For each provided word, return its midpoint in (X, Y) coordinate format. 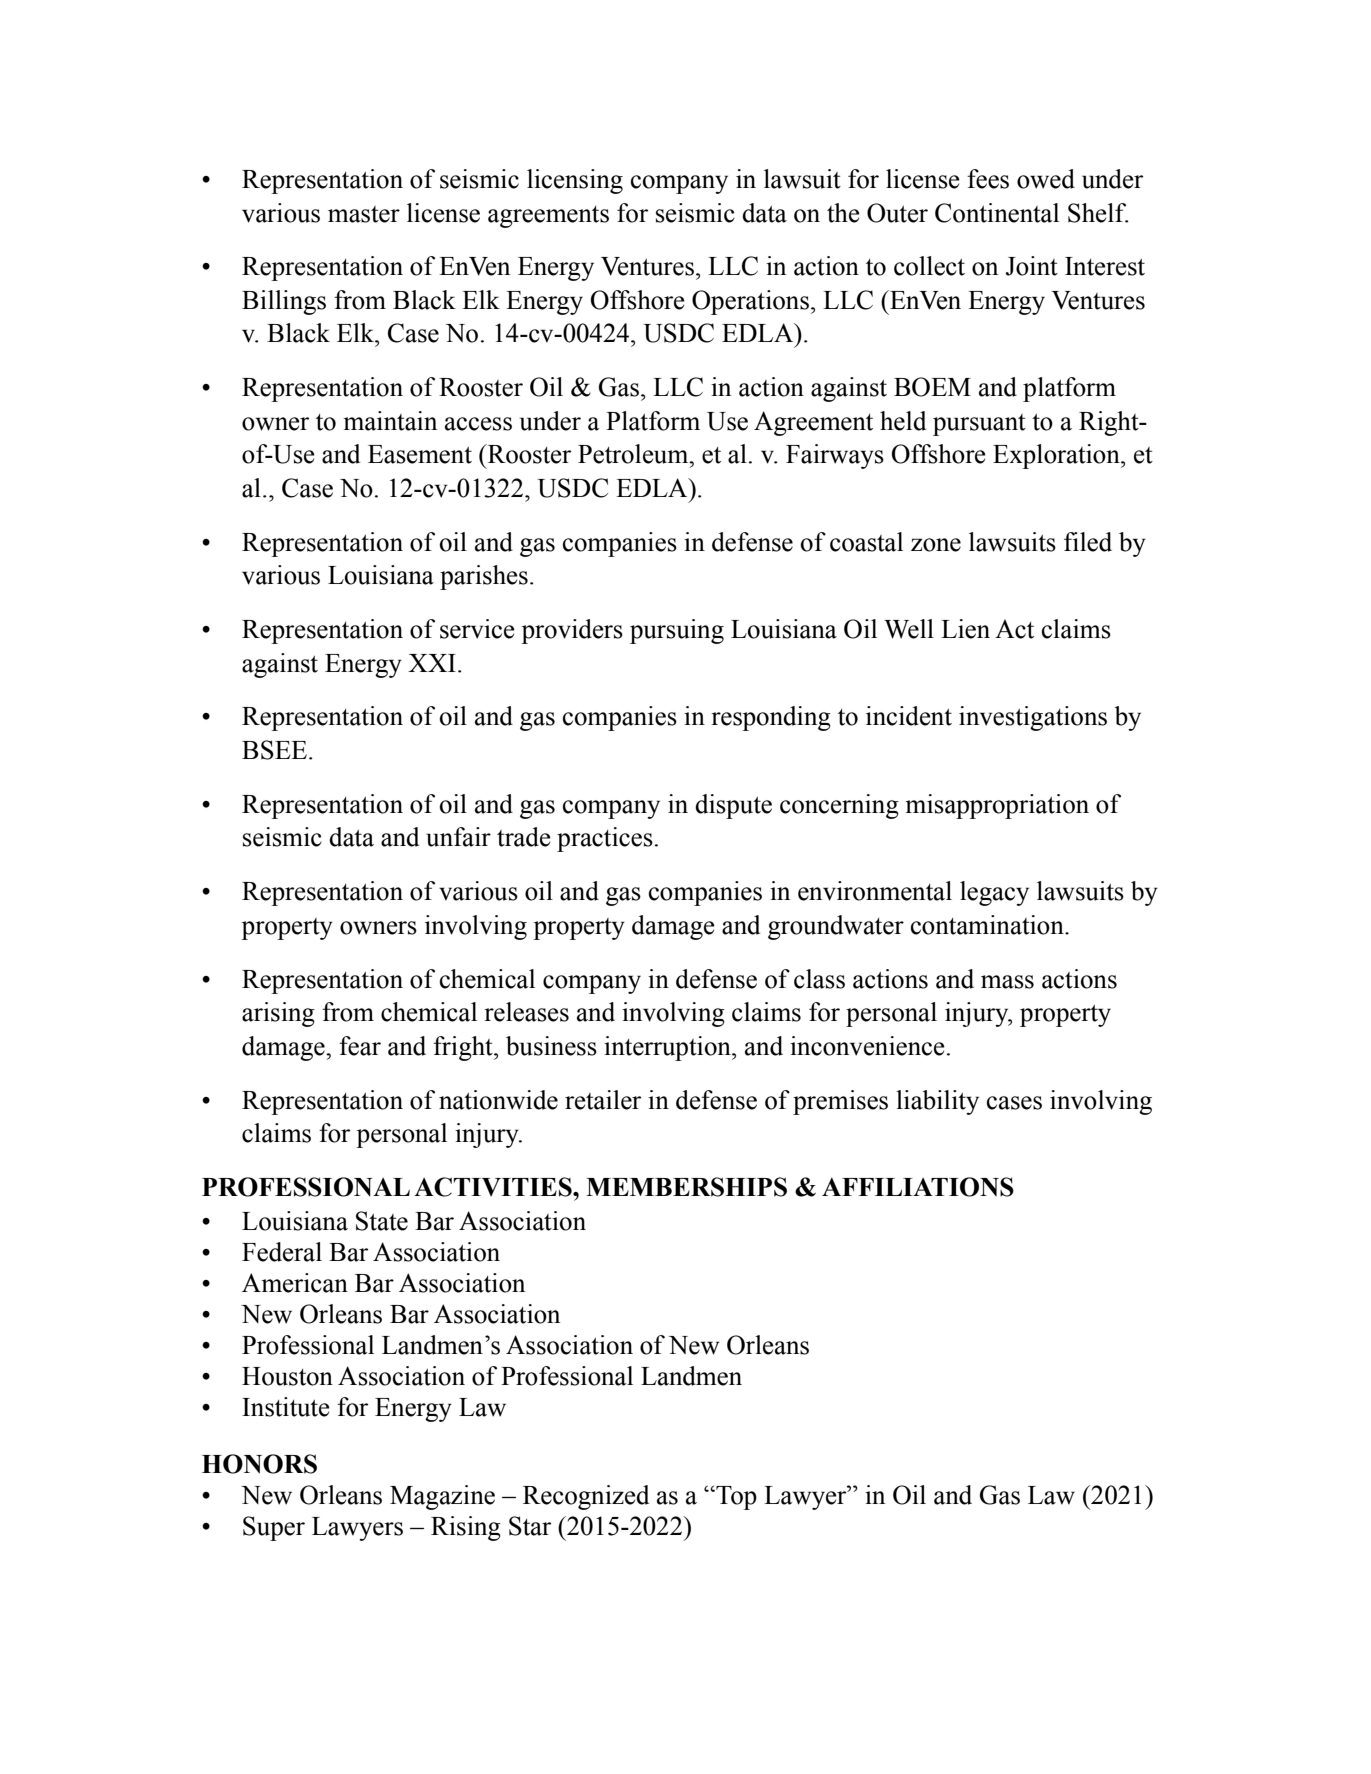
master (364, 214)
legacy (994, 893)
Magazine (442, 1497)
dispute (733, 806)
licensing (575, 181)
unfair (458, 837)
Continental (997, 213)
